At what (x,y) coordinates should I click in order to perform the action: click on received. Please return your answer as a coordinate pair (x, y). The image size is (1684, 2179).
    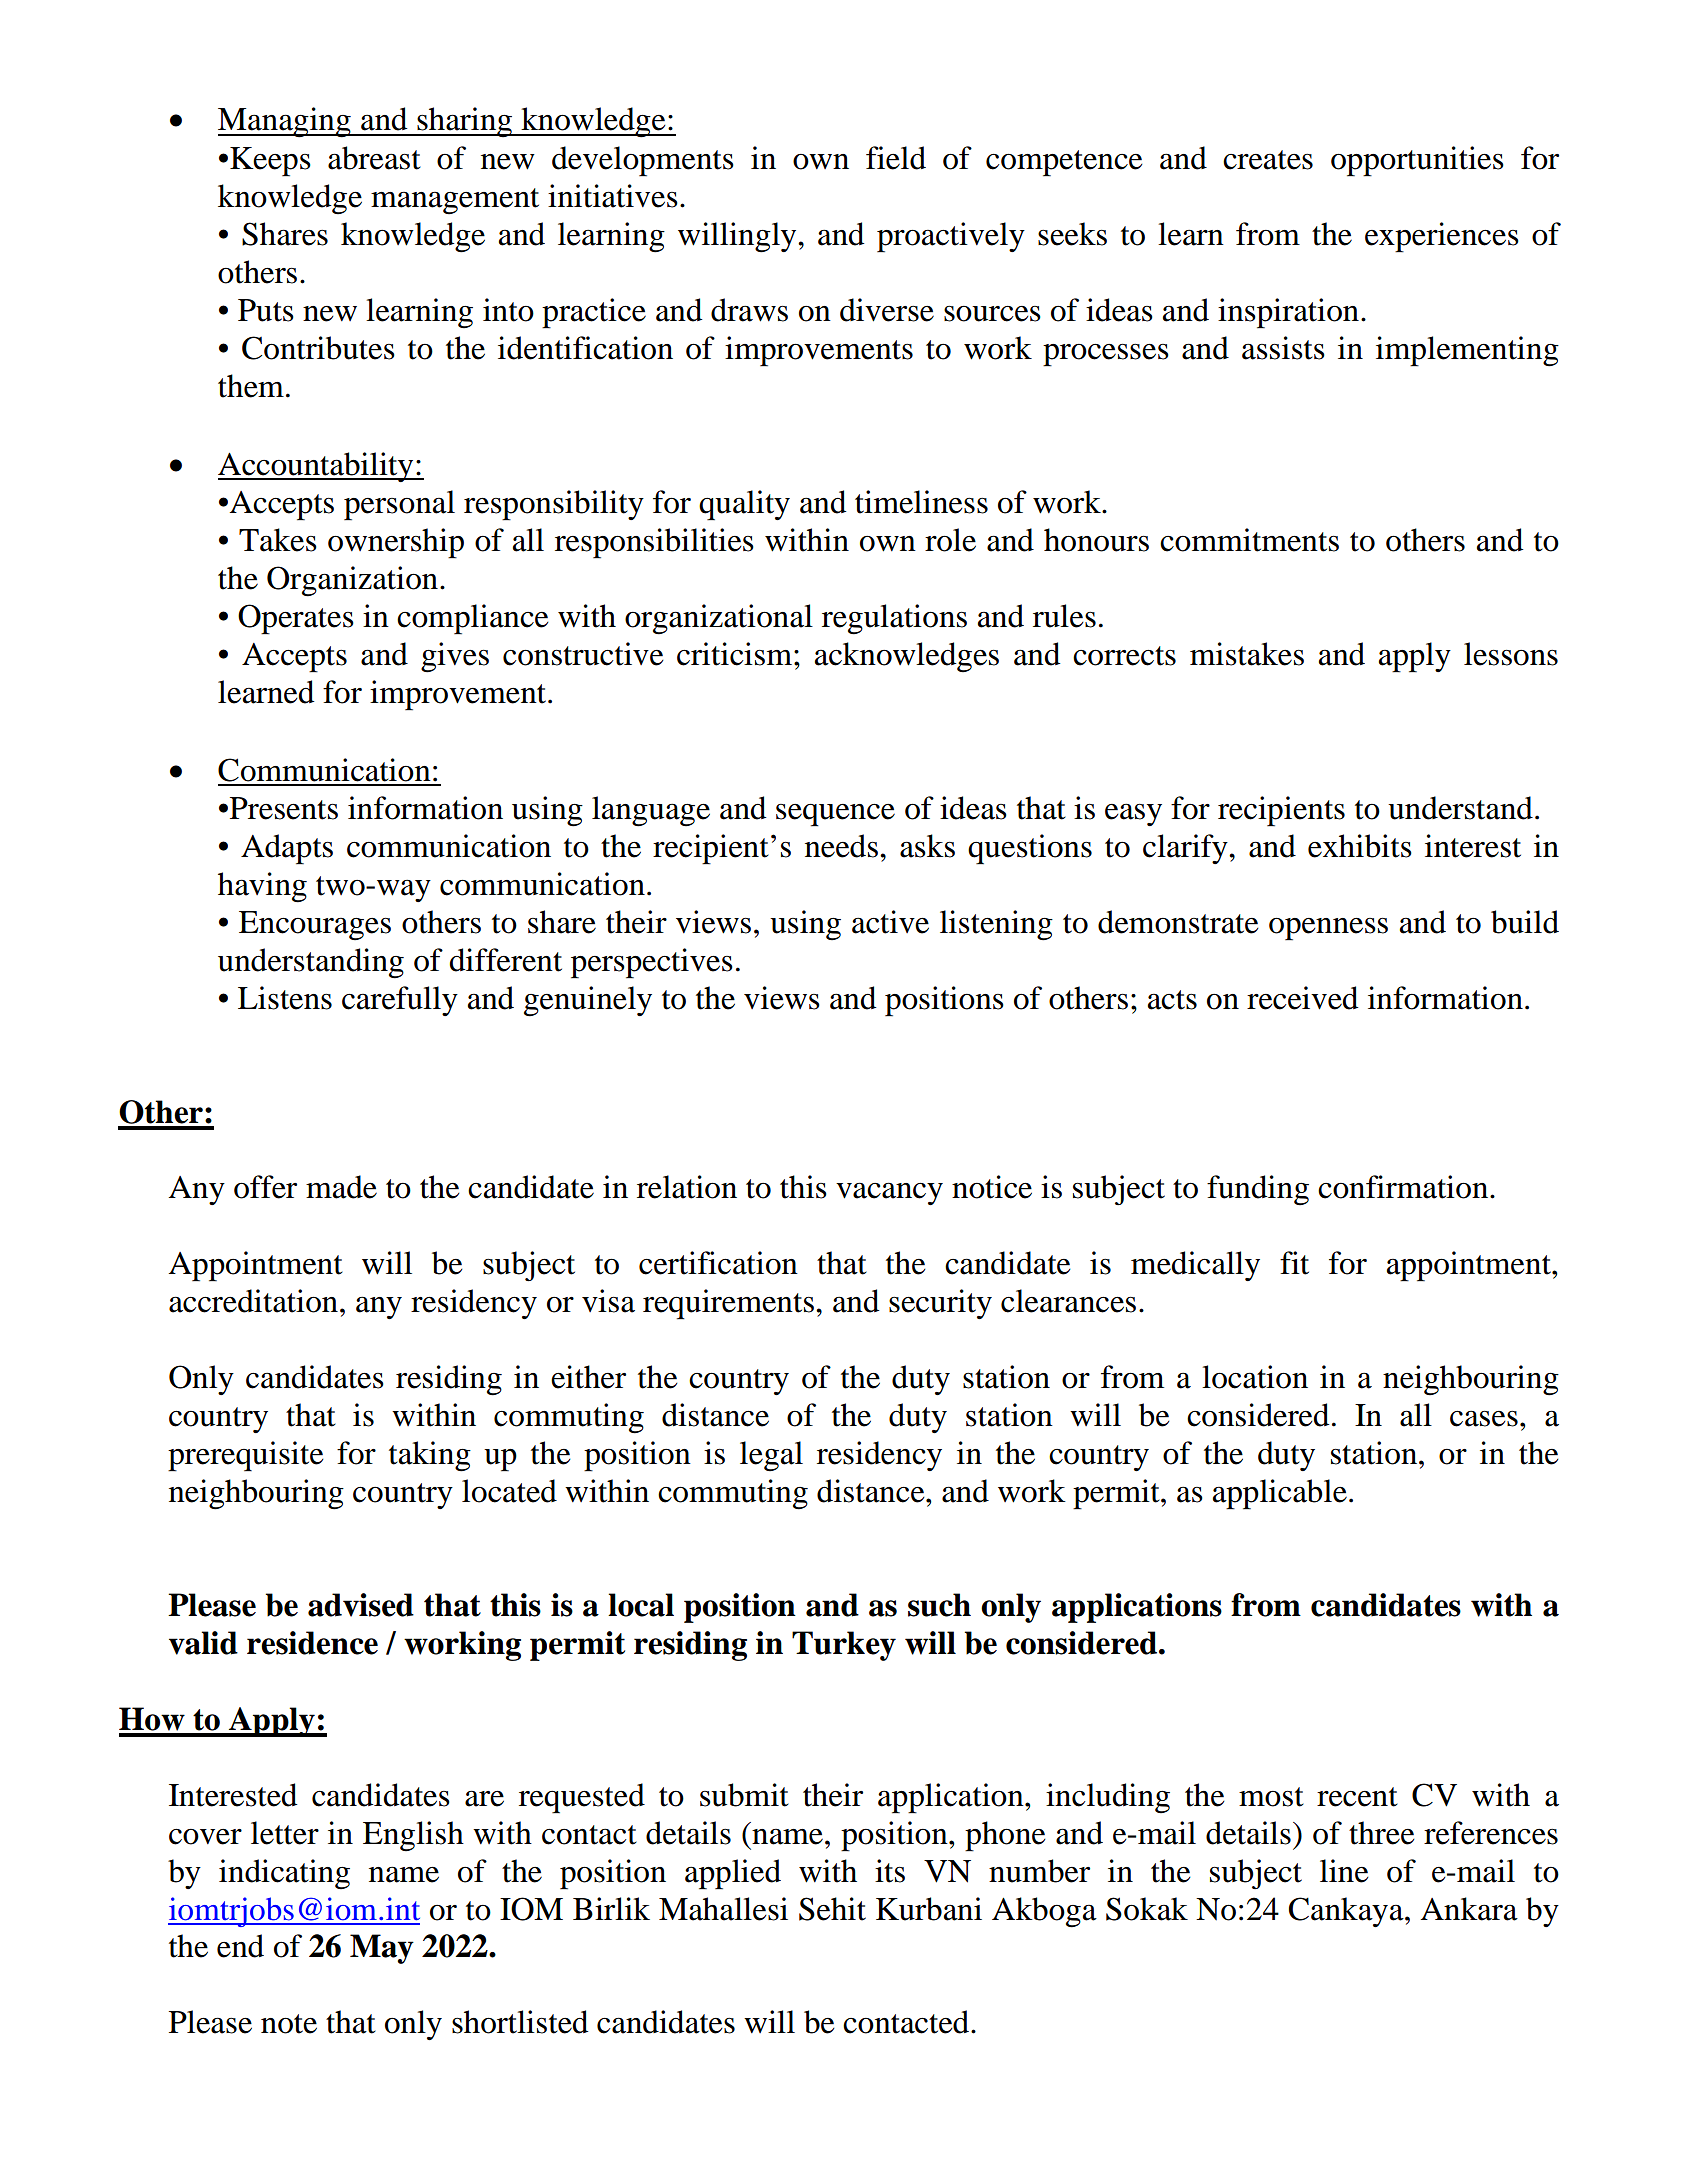
    Looking at the image, I should click on (1302, 998).
